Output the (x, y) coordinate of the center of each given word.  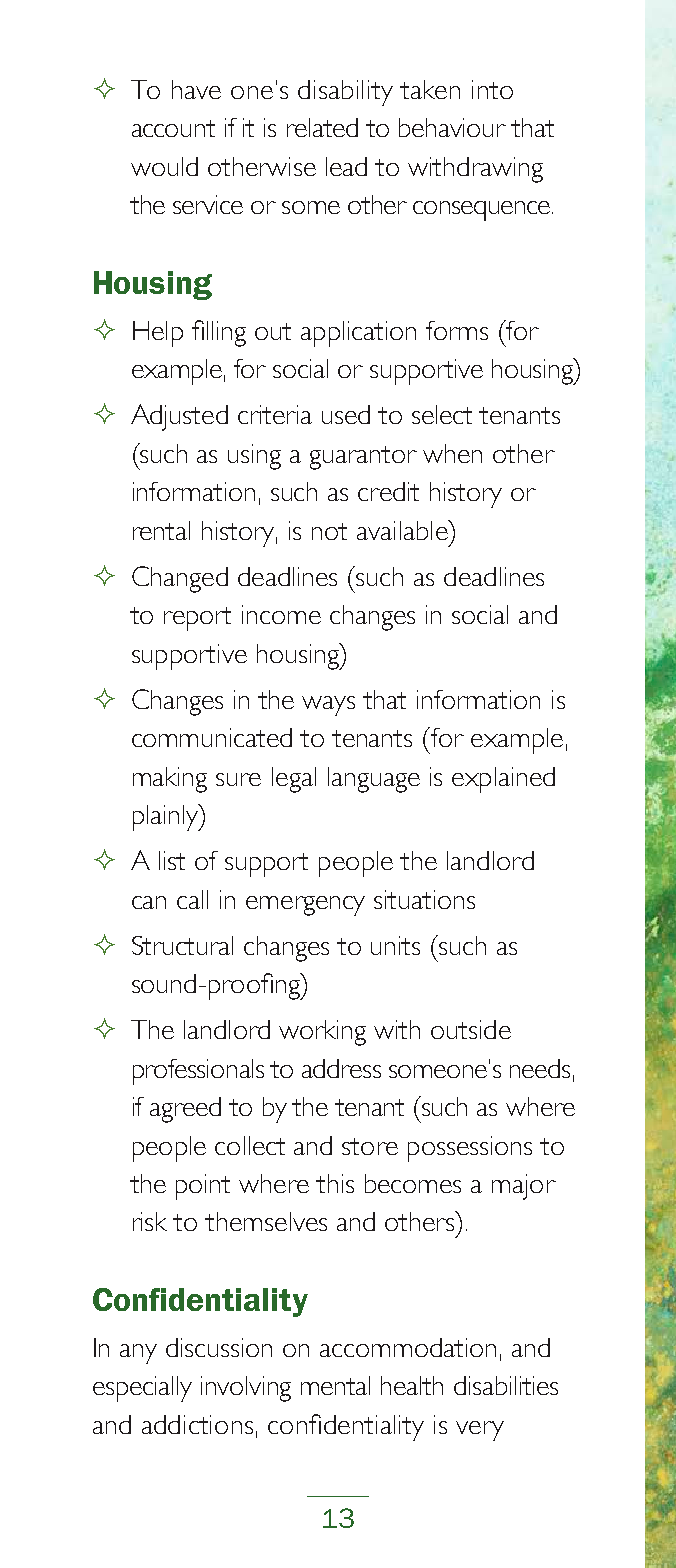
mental (335, 1385)
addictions (197, 1424)
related (322, 127)
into (492, 89)
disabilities (506, 1385)
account (173, 128)
